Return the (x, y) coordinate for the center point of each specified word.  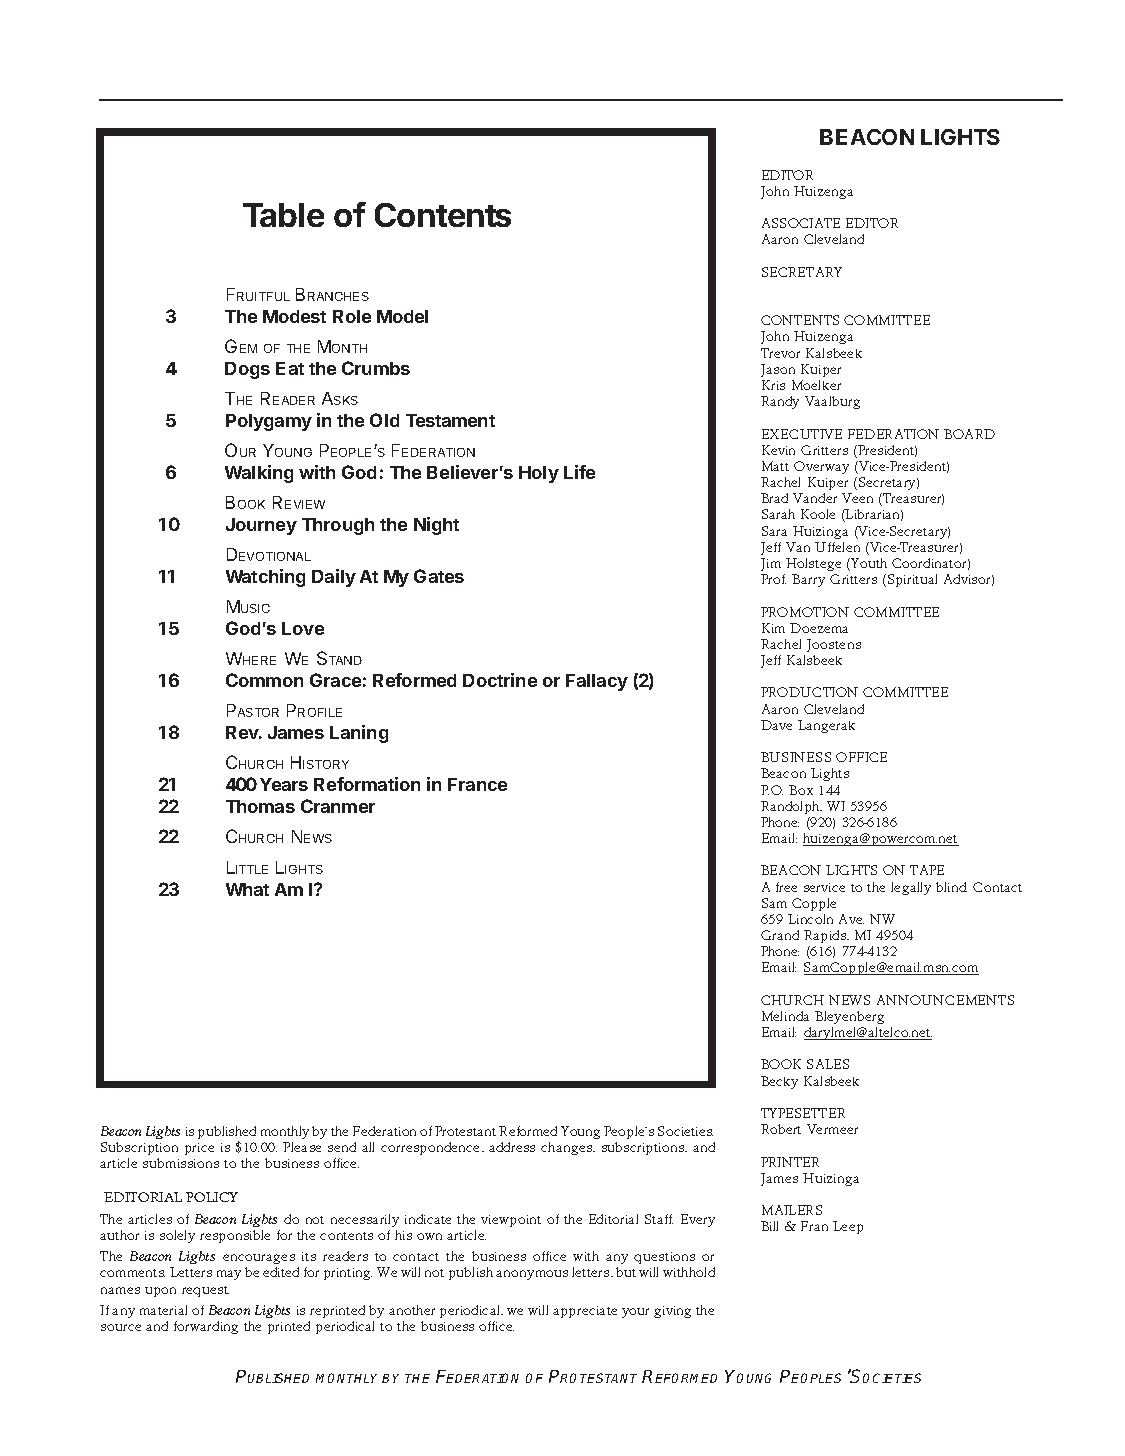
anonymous (532, 1275)
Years (284, 784)
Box (801, 790)
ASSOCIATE (801, 223)
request (205, 1291)
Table (283, 215)
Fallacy (597, 682)
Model (402, 316)
